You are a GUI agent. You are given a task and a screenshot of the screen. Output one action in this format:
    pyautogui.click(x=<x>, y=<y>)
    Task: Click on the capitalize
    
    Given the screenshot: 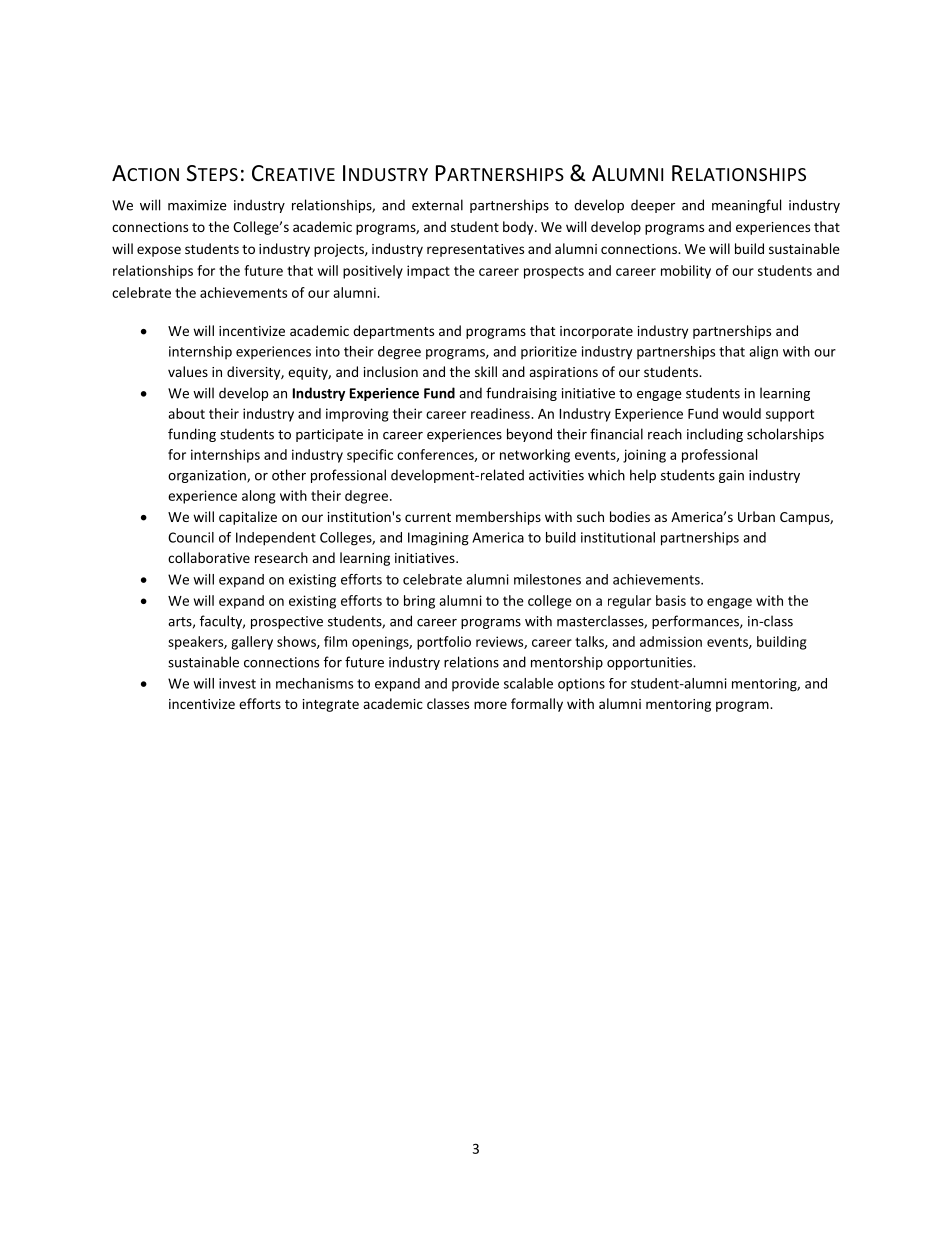 What is the action you would take?
    pyautogui.click(x=248, y=518)
